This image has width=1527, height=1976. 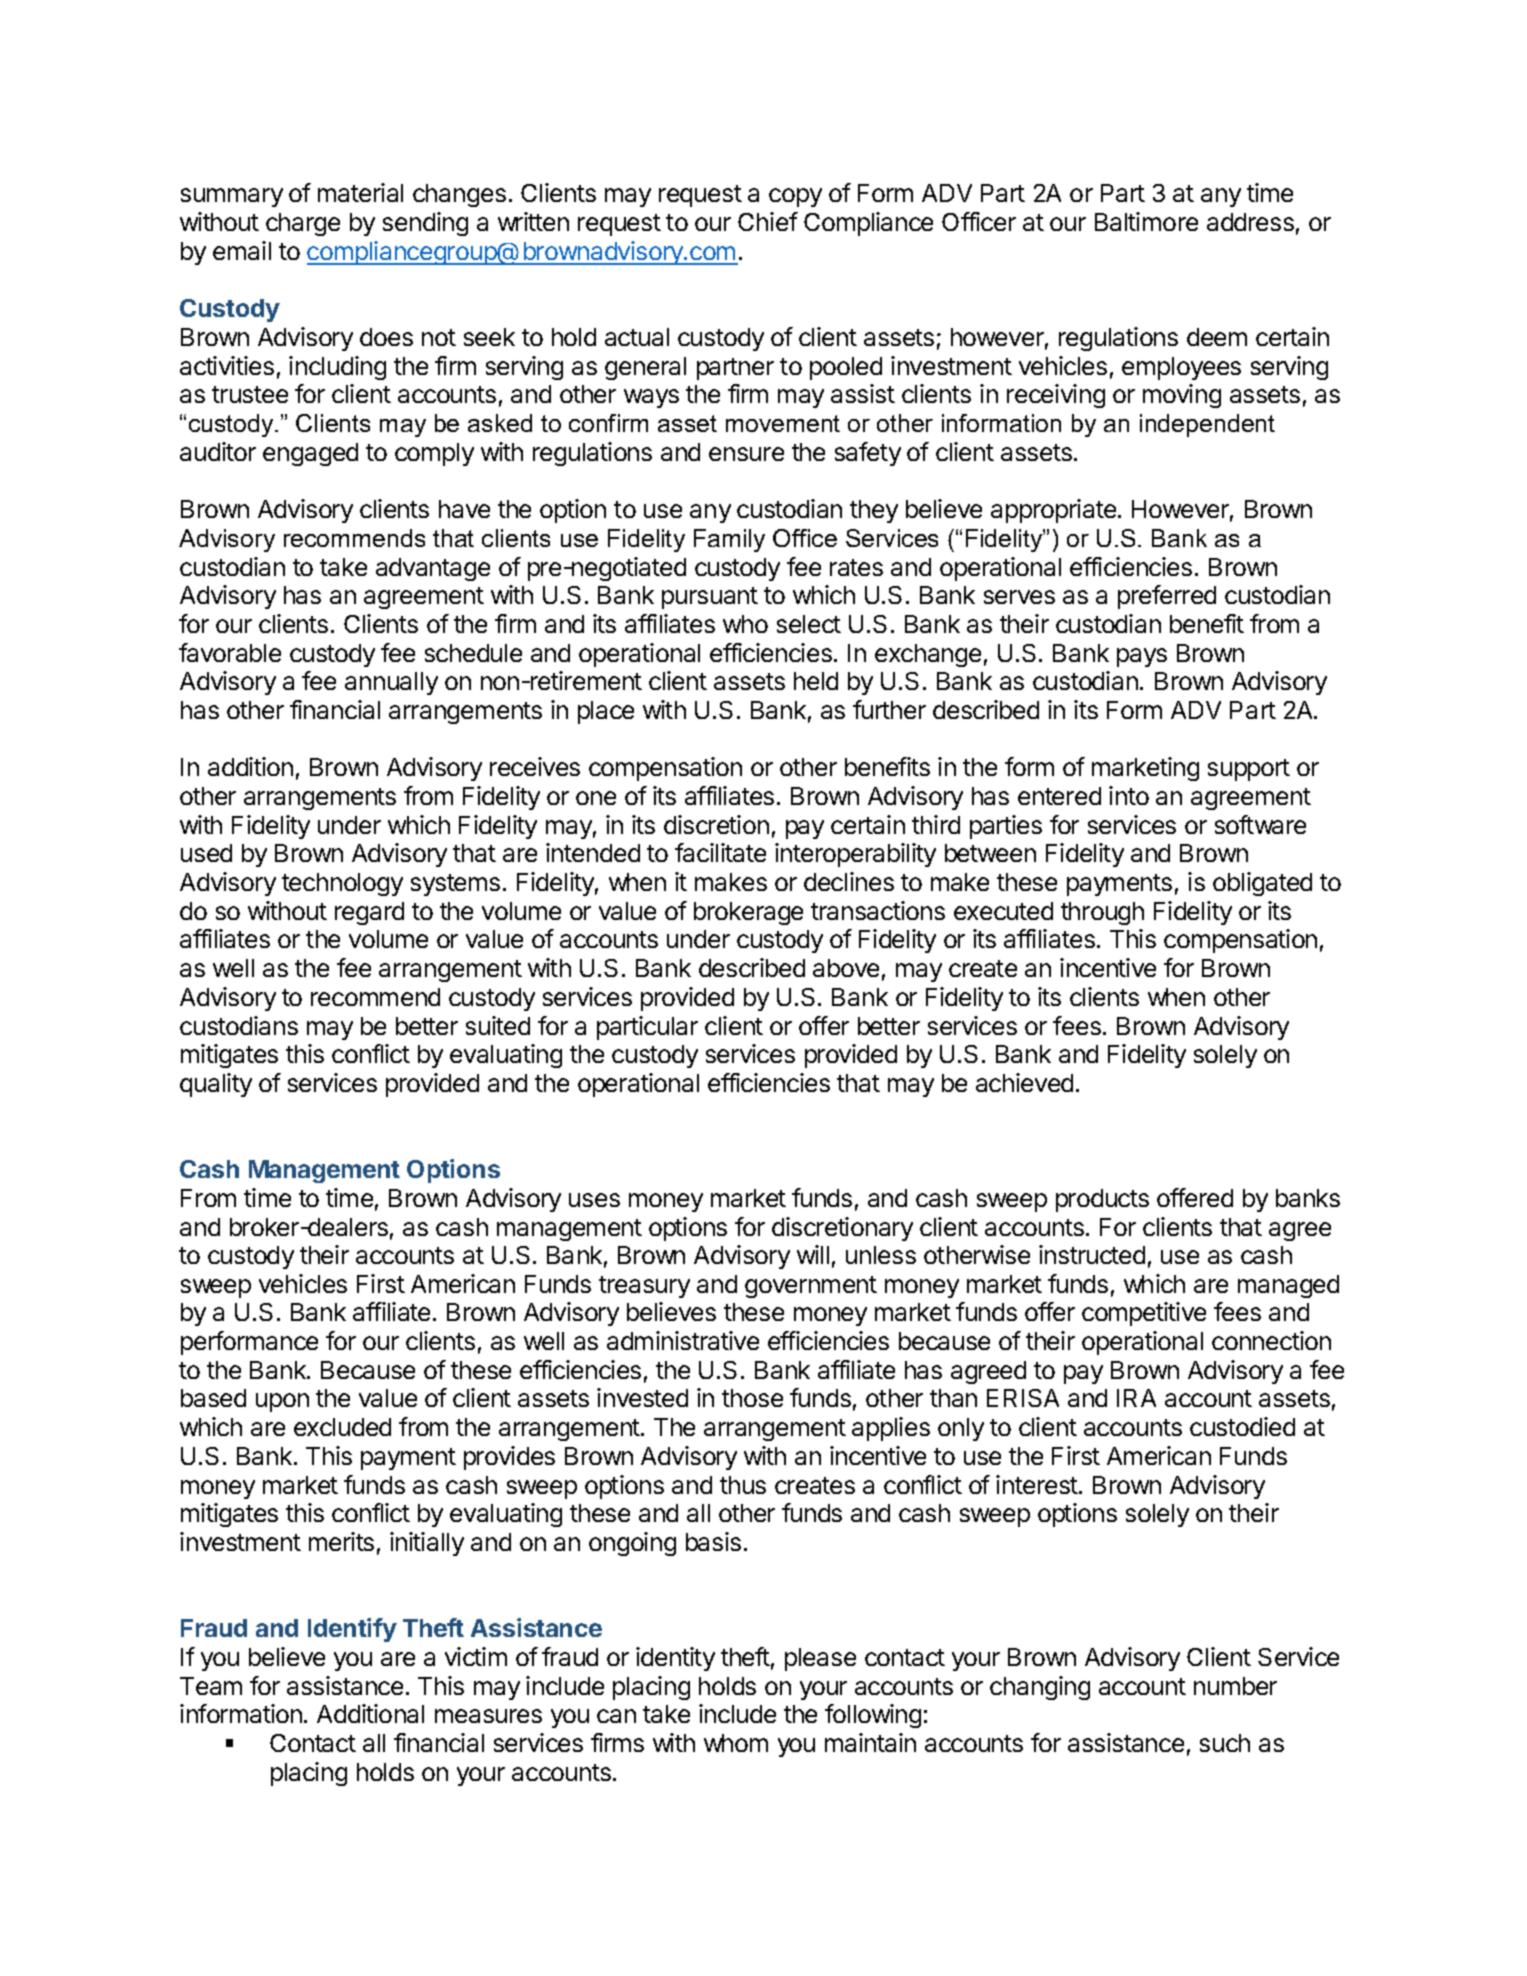 I want to click on charge, so click(x=303, y=224).
